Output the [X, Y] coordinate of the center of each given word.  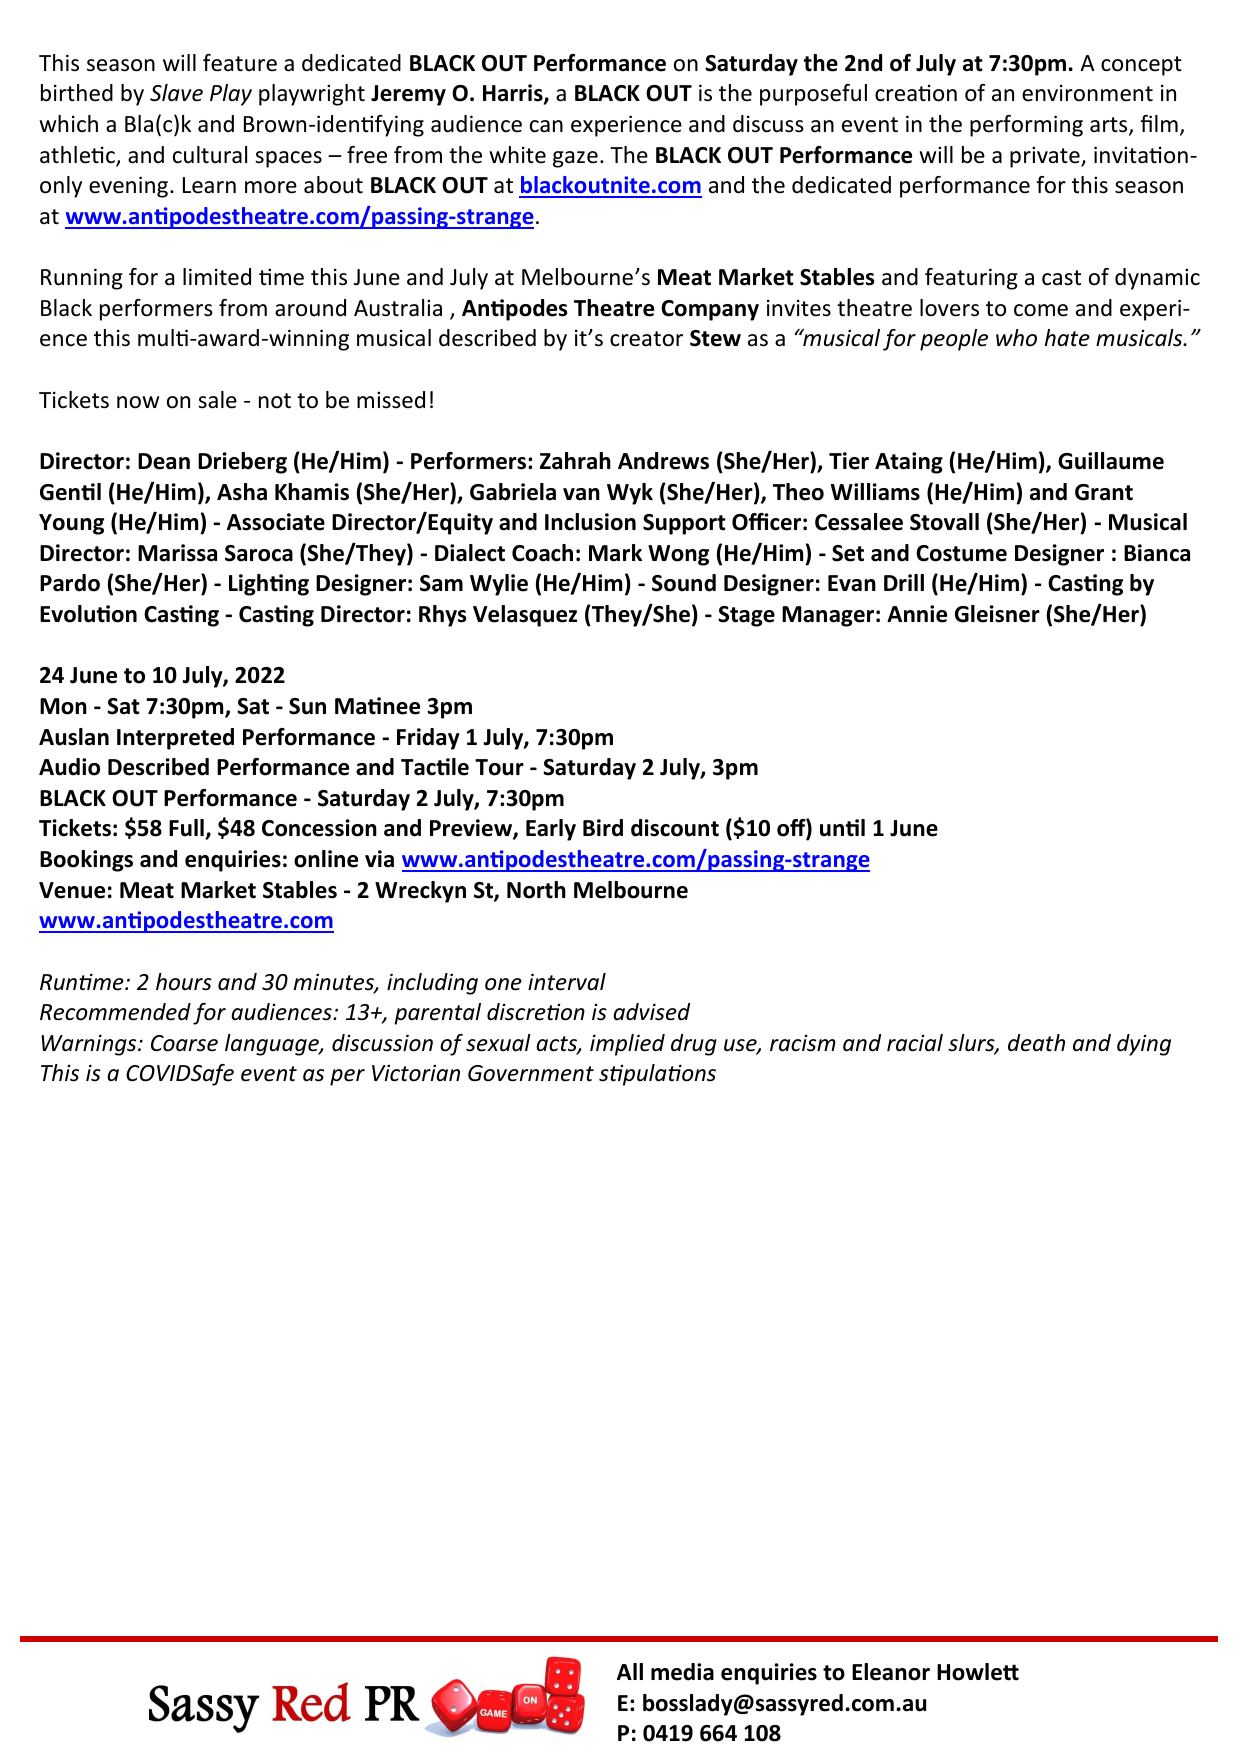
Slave [176, 93]
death [1036, 1043]
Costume [961, 553]
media [682, 1672]
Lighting [269, 585]
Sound [684, 583]
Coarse [184, 1043]
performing [1026, 126]
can [546, 126]
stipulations [657, 1075]
